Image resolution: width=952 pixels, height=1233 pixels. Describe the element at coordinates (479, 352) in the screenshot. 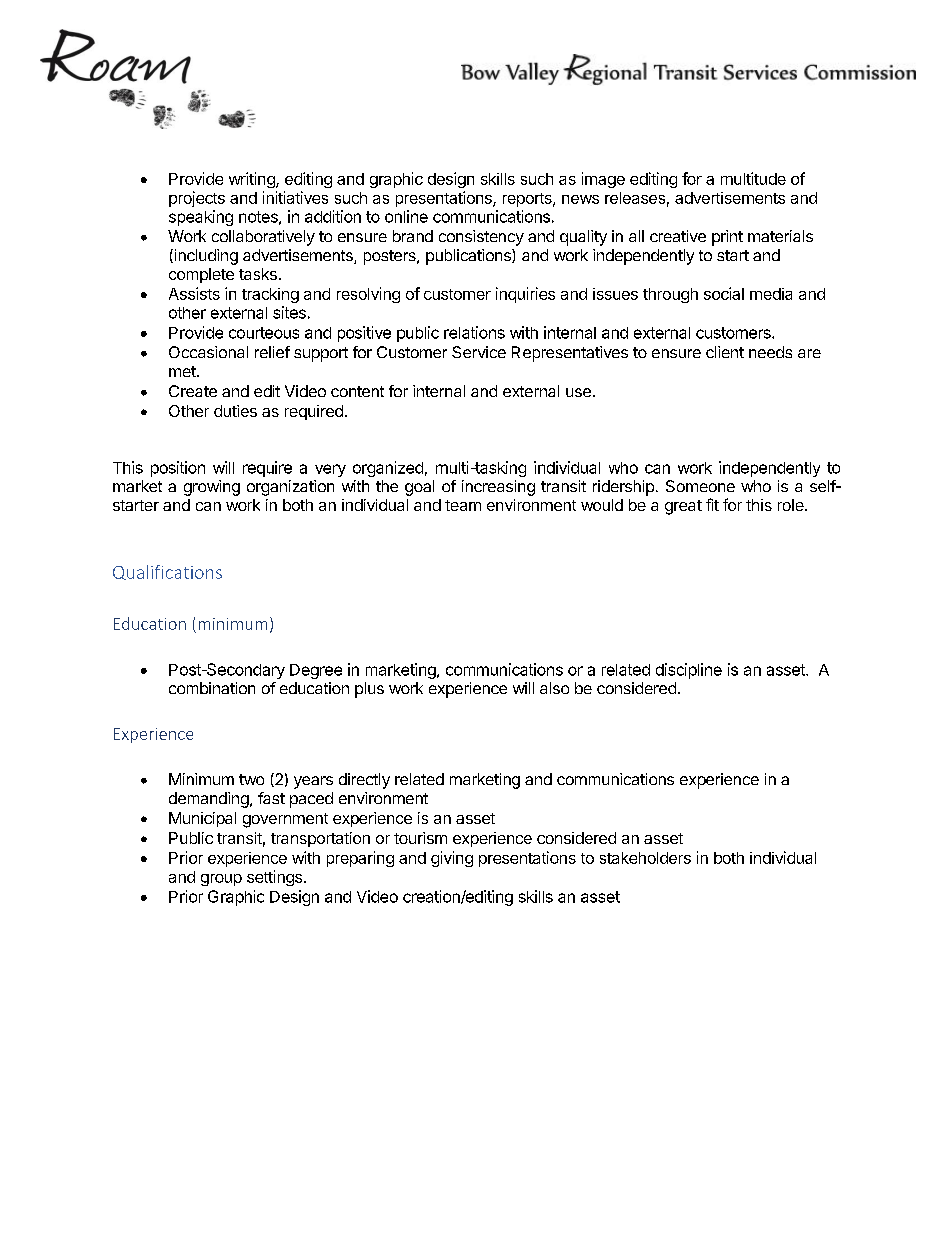

I see `Service` at that location.
